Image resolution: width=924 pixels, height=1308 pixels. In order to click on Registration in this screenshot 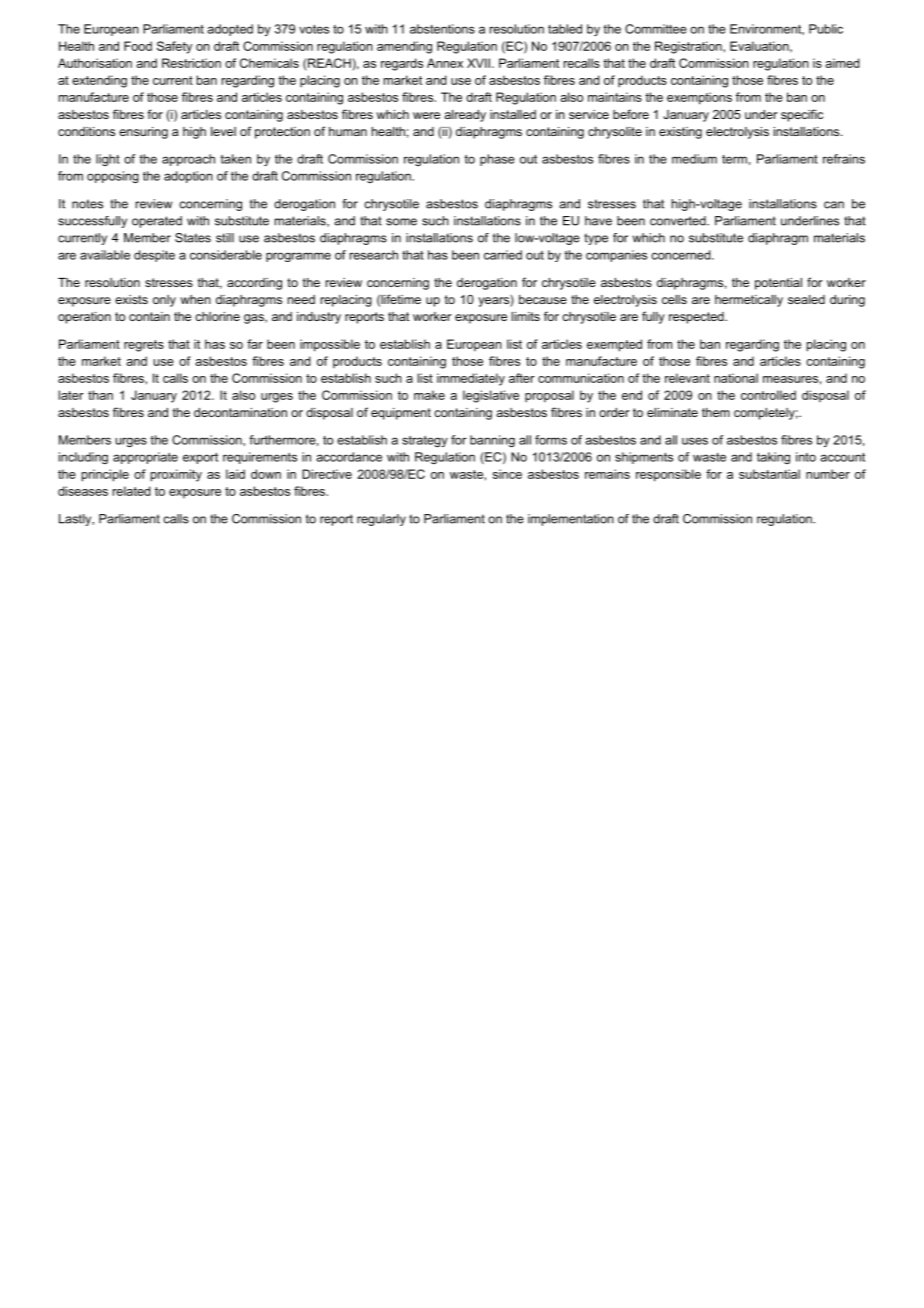, I will do `click(689, 47)`.
